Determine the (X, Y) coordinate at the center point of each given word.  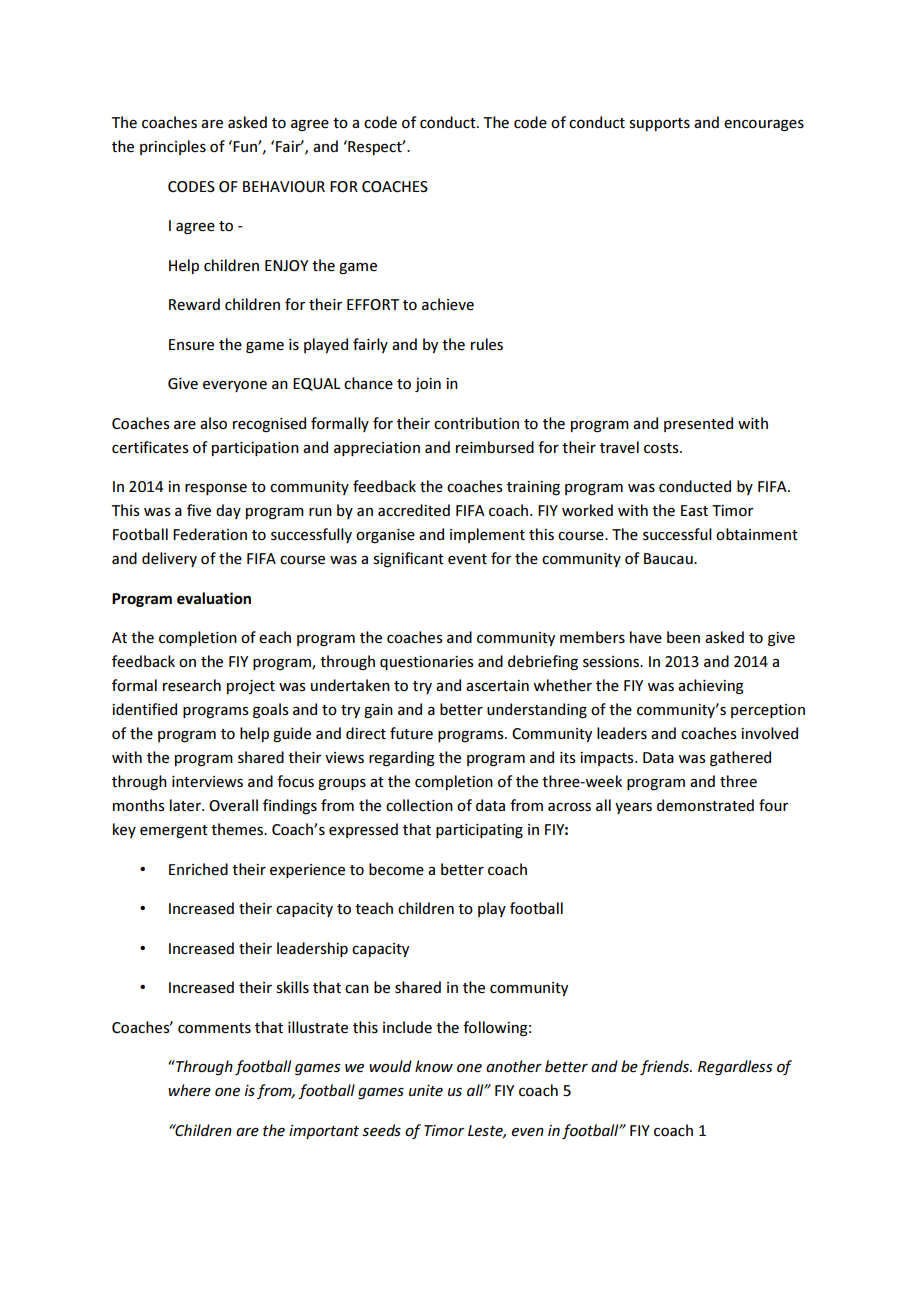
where (189, 1090)
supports (660, 124)
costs (662, 448)
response (216, 489)
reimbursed (495, 447)
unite (426, 1090)
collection (419, 805)
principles (173, 147)
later (186, 805)
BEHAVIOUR (284, 186)
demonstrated (705, 805)
